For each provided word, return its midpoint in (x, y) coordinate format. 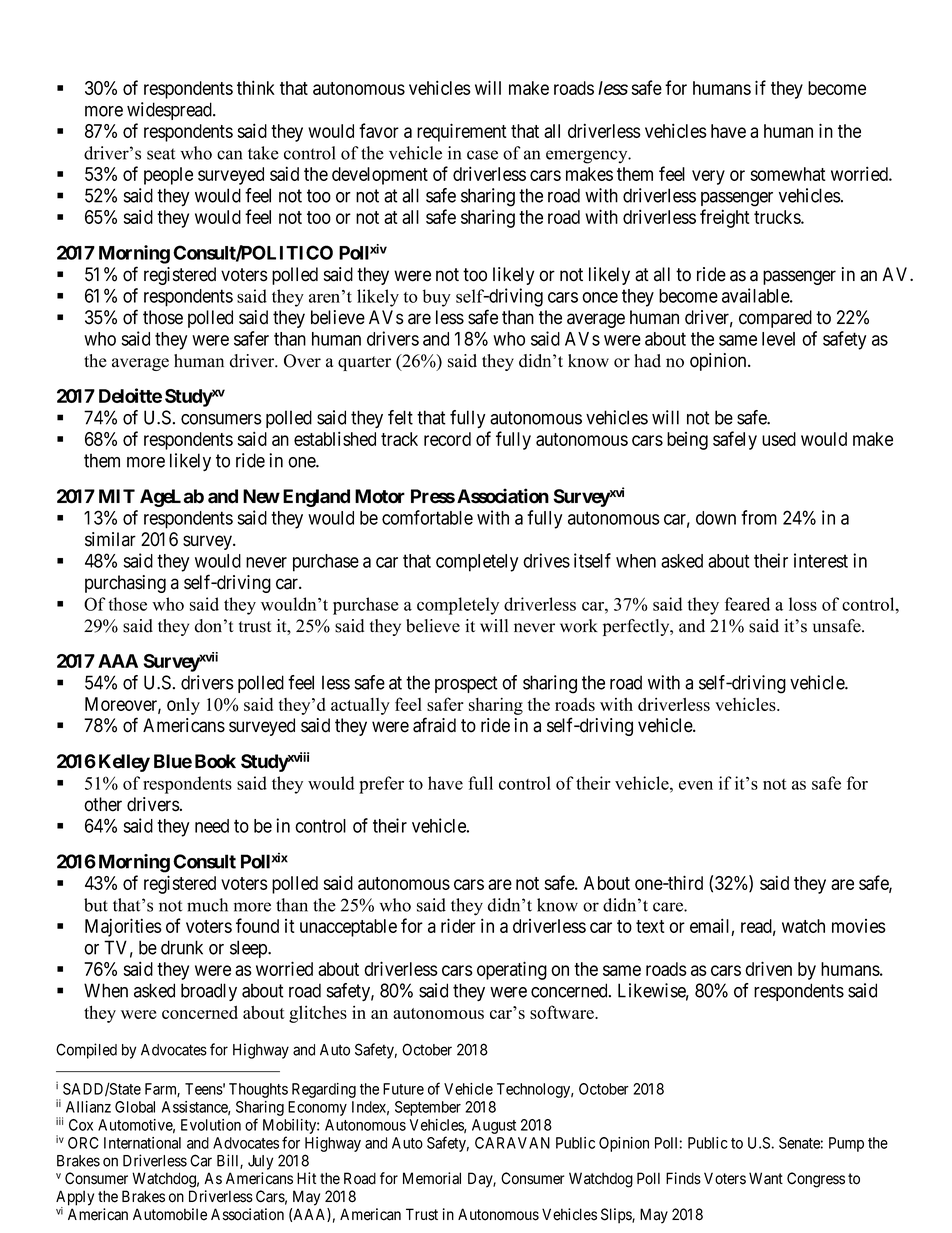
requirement (462, 132)
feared (747, 604)
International (142, 1143)
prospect (466, 684)
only (183, 706)
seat (161, 154)
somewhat (788, 174)
